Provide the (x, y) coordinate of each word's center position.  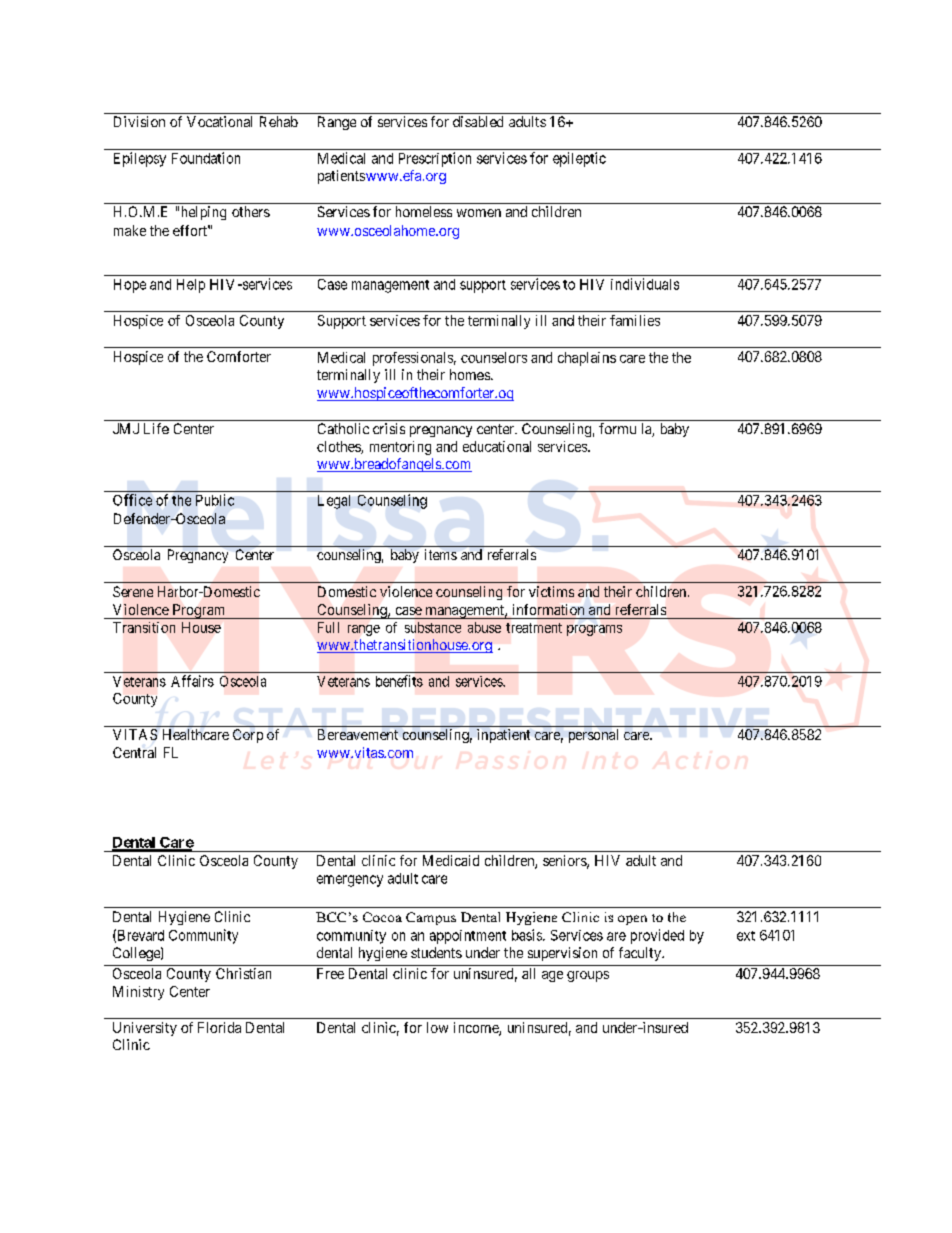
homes (470, 374)
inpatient (503, 736)
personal (593, 736)
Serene (133, 591)
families (635, 320)
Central (134, 752)
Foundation (206, 158)
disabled (478, 121)
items (441, 554)
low (437, 1027)
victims (551, 591)
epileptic (579, 159)
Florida (219, 1027)
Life (156, 428)
